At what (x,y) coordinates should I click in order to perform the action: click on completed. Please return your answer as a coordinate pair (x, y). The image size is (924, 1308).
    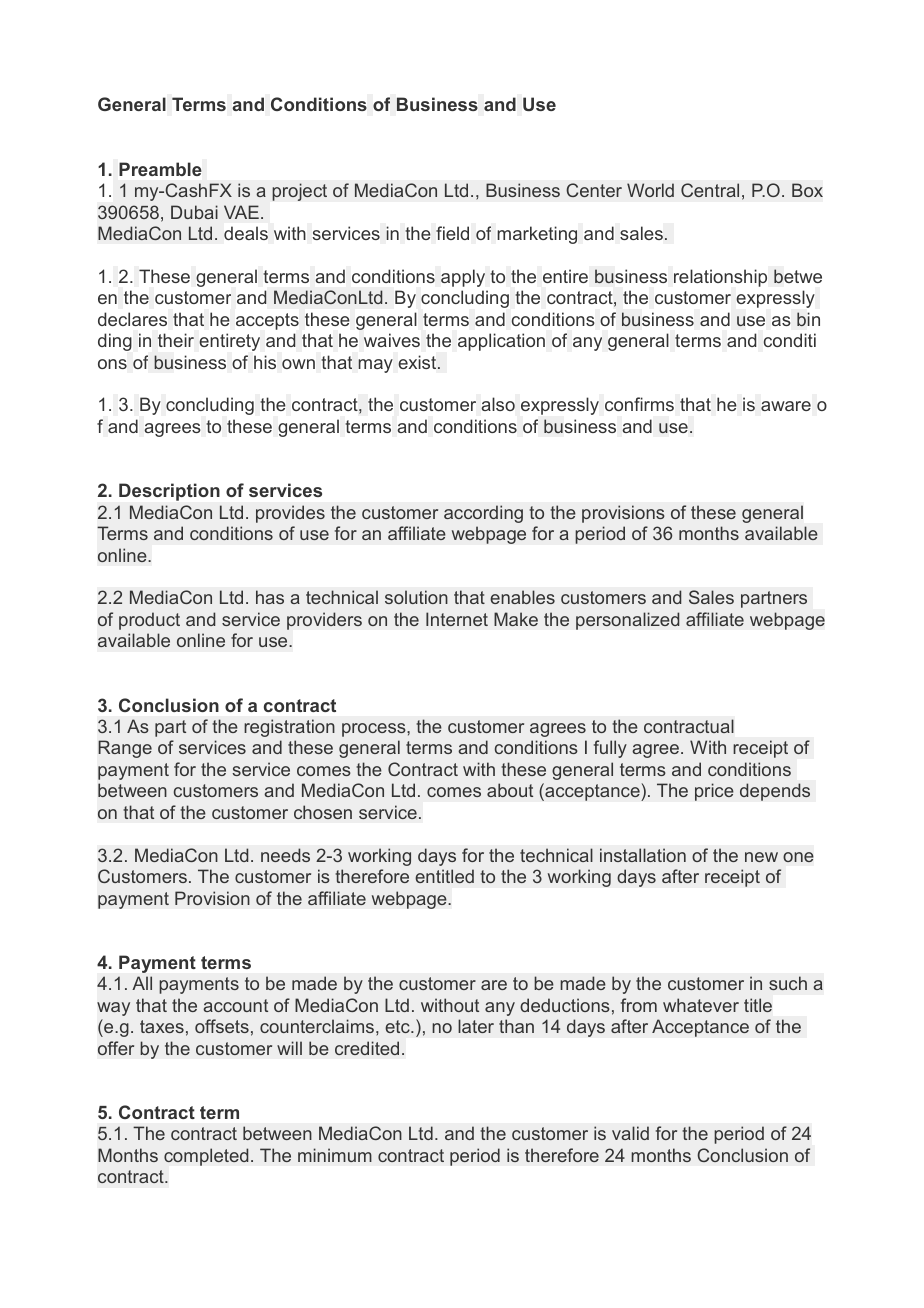
    Looking at the image, I should click on (206, 1157).
